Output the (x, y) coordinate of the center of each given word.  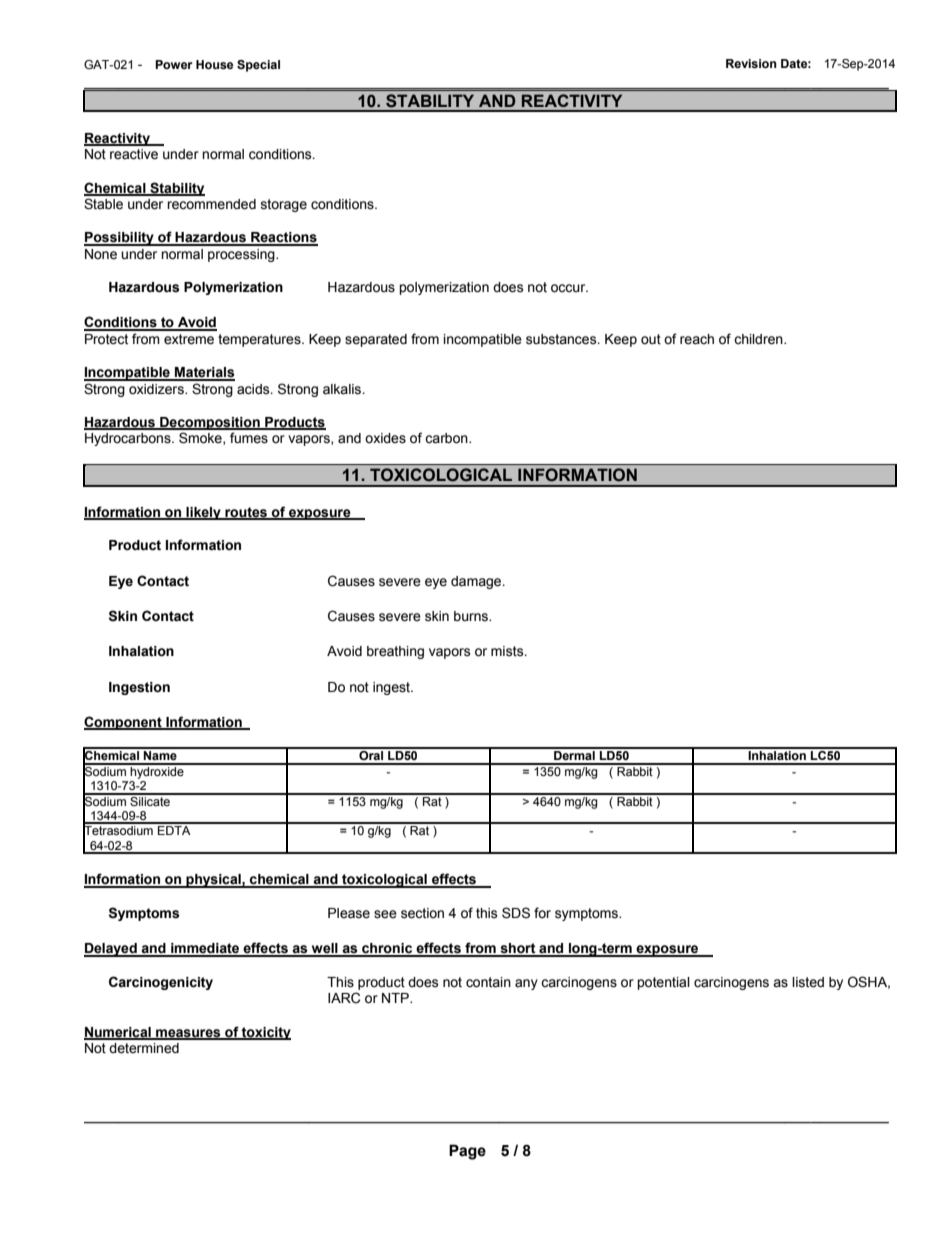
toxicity (265, 1033)
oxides (385, 438)
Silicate (150, 800)
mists (508, 651)
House (214, 64)
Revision (751, 63)
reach (697, 339)
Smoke (201, 438)
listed (808, 982)
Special (258, 66)
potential (663, 983)
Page (467, 1152)
